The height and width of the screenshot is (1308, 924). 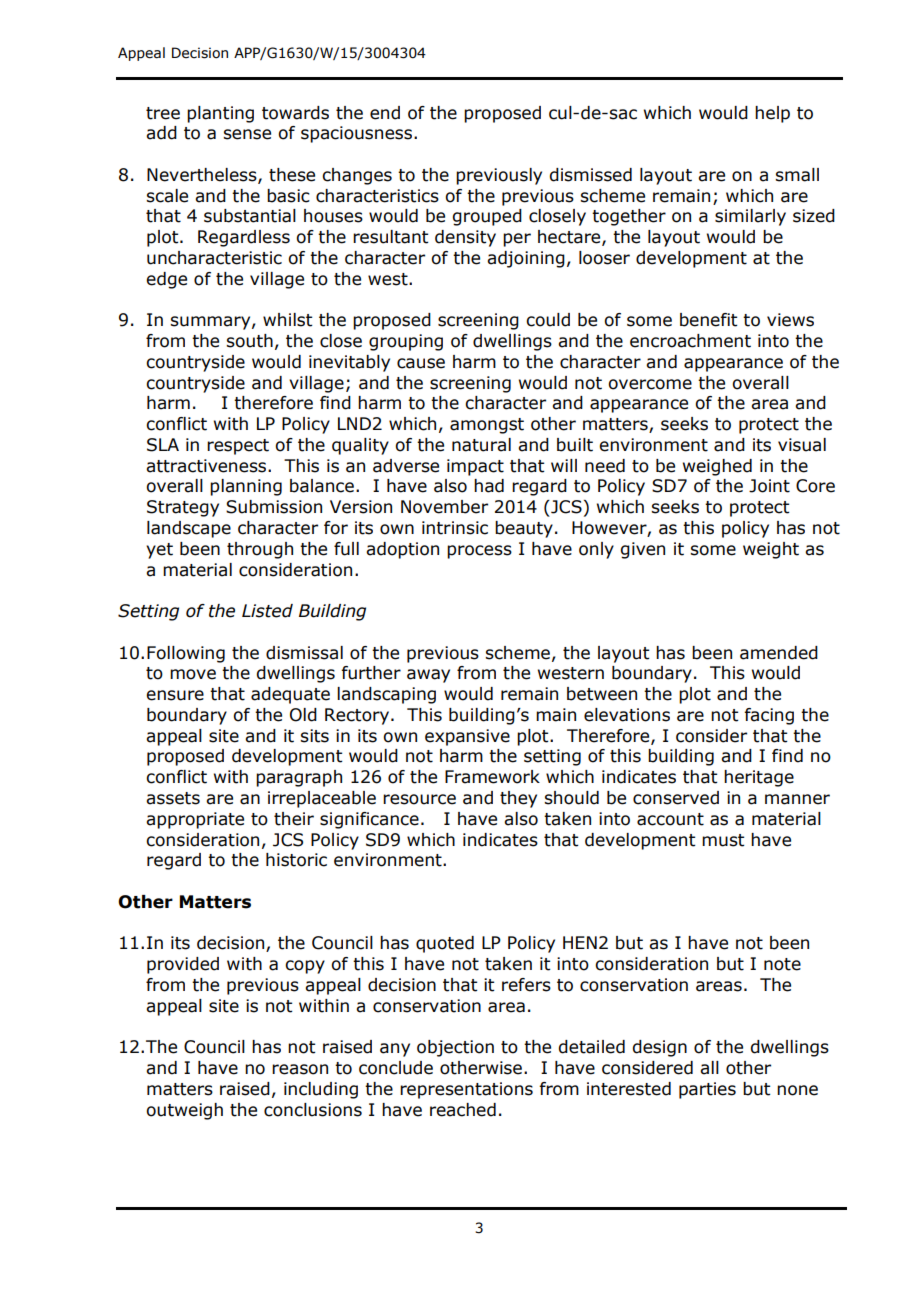 What do you see at coordinates (723, 840) in the screenshot?
I see `must` at bounding box center [723, 840].
